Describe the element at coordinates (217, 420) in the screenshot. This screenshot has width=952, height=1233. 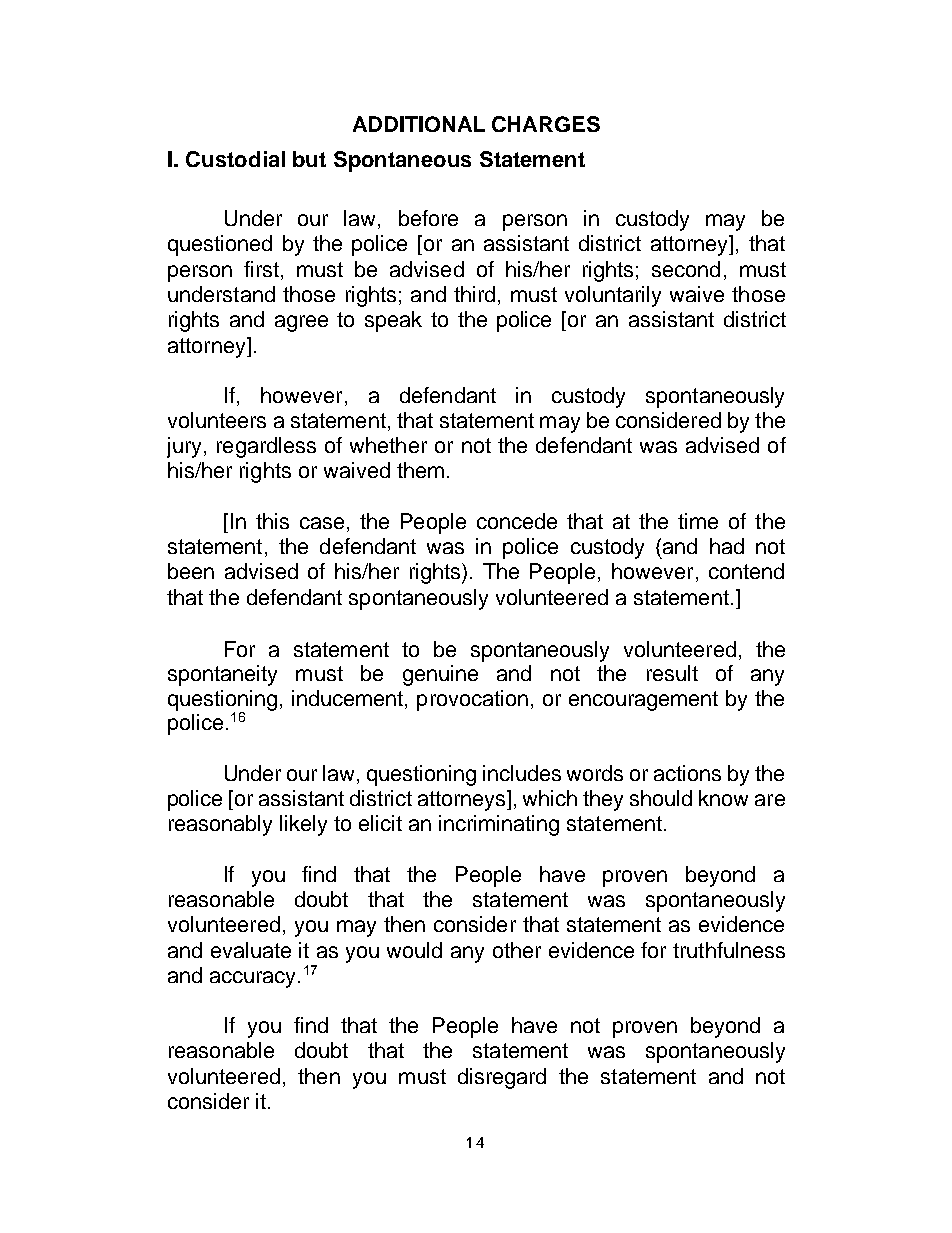
I see `volunteers` at that location.
